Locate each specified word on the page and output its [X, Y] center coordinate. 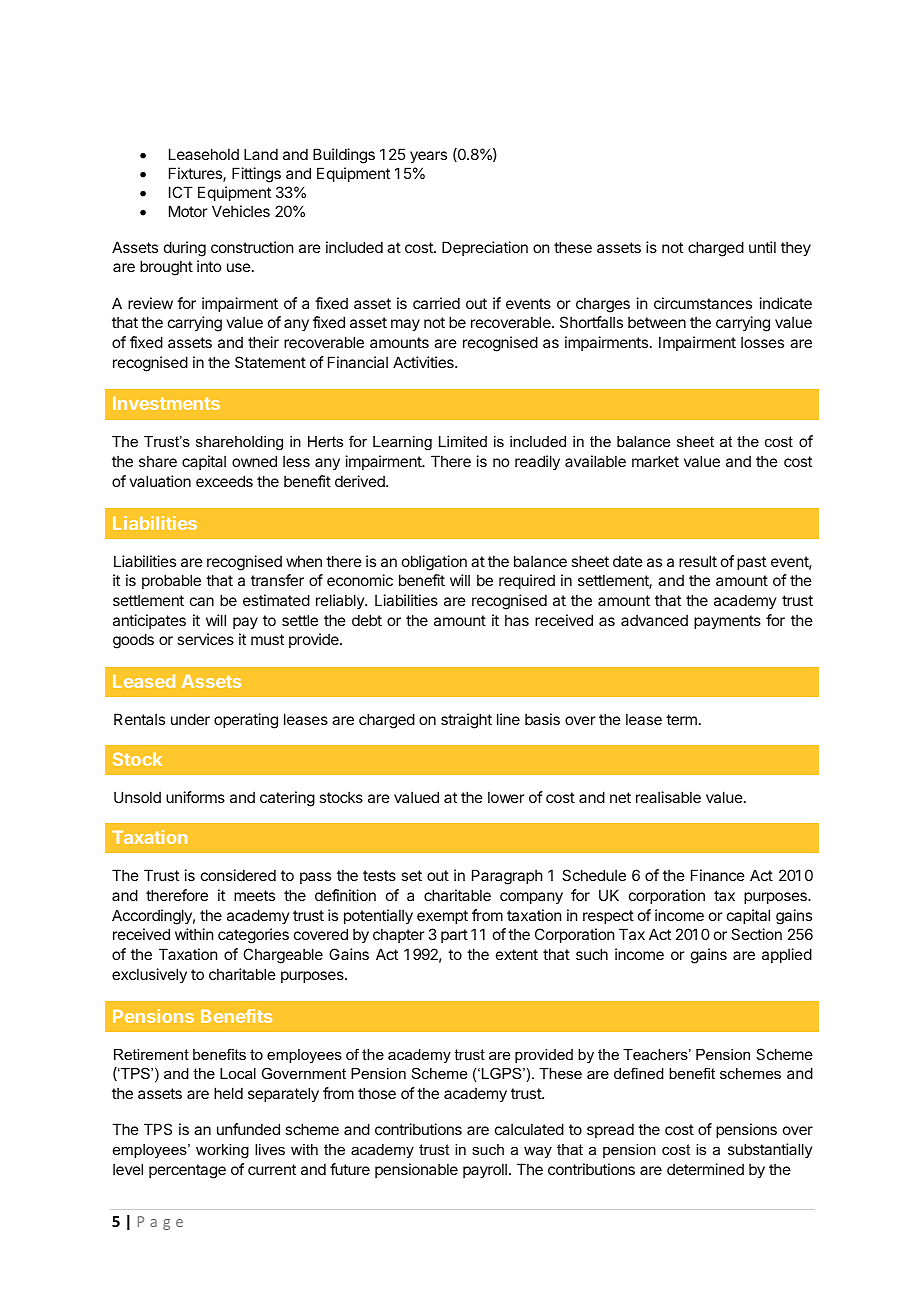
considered [238, 875]
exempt [442, 917]
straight [466, 721]
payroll [485, 1170]
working [222, 1151]
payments [727, 622]
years [428, 157]
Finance [718, 875]
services [205, 639]
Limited [463, 441]
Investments [166, 403]
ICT [181, 192]
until [762, 247]
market [655, 461]
